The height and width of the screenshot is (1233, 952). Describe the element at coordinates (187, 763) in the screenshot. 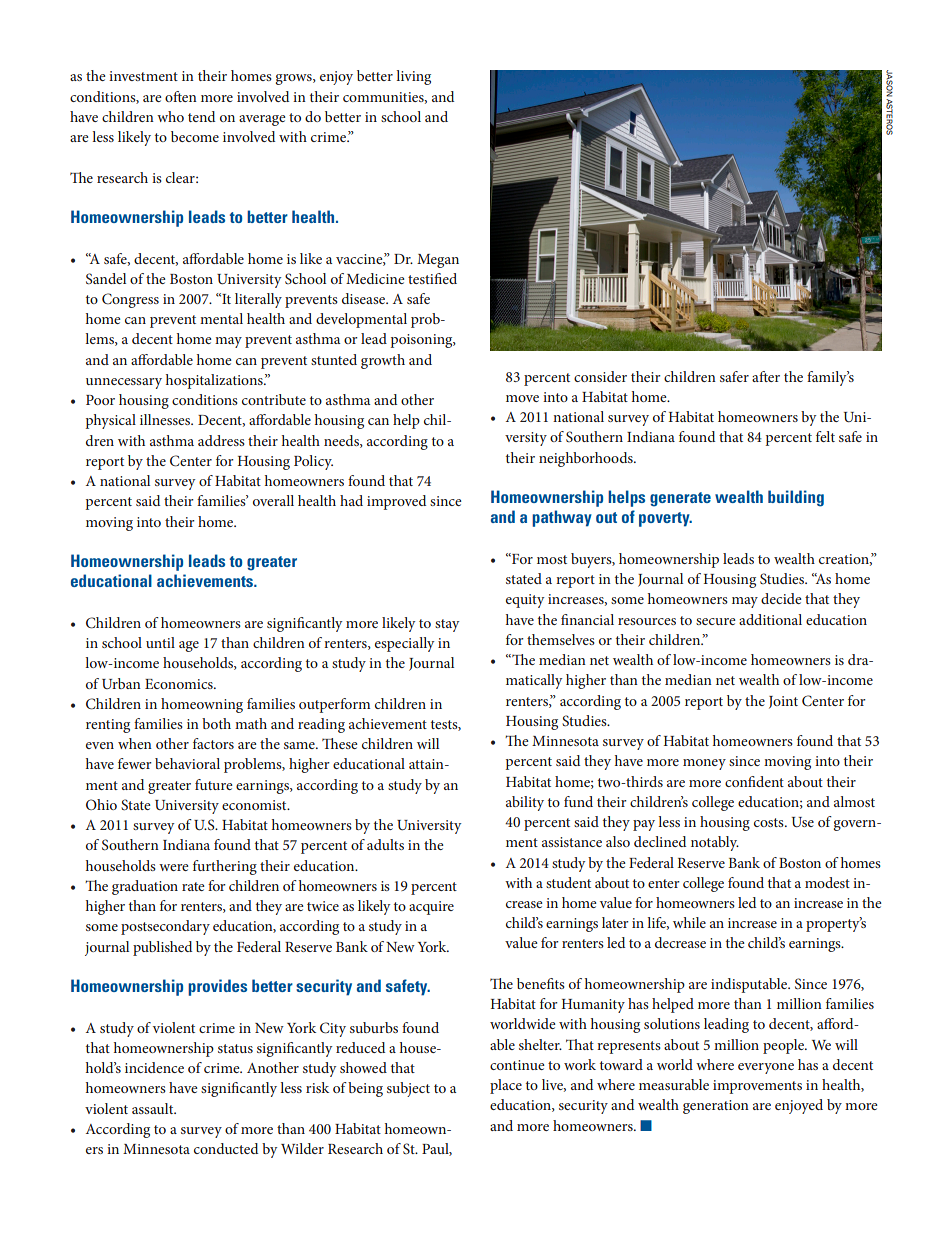

I see `behavioral` at that location.
